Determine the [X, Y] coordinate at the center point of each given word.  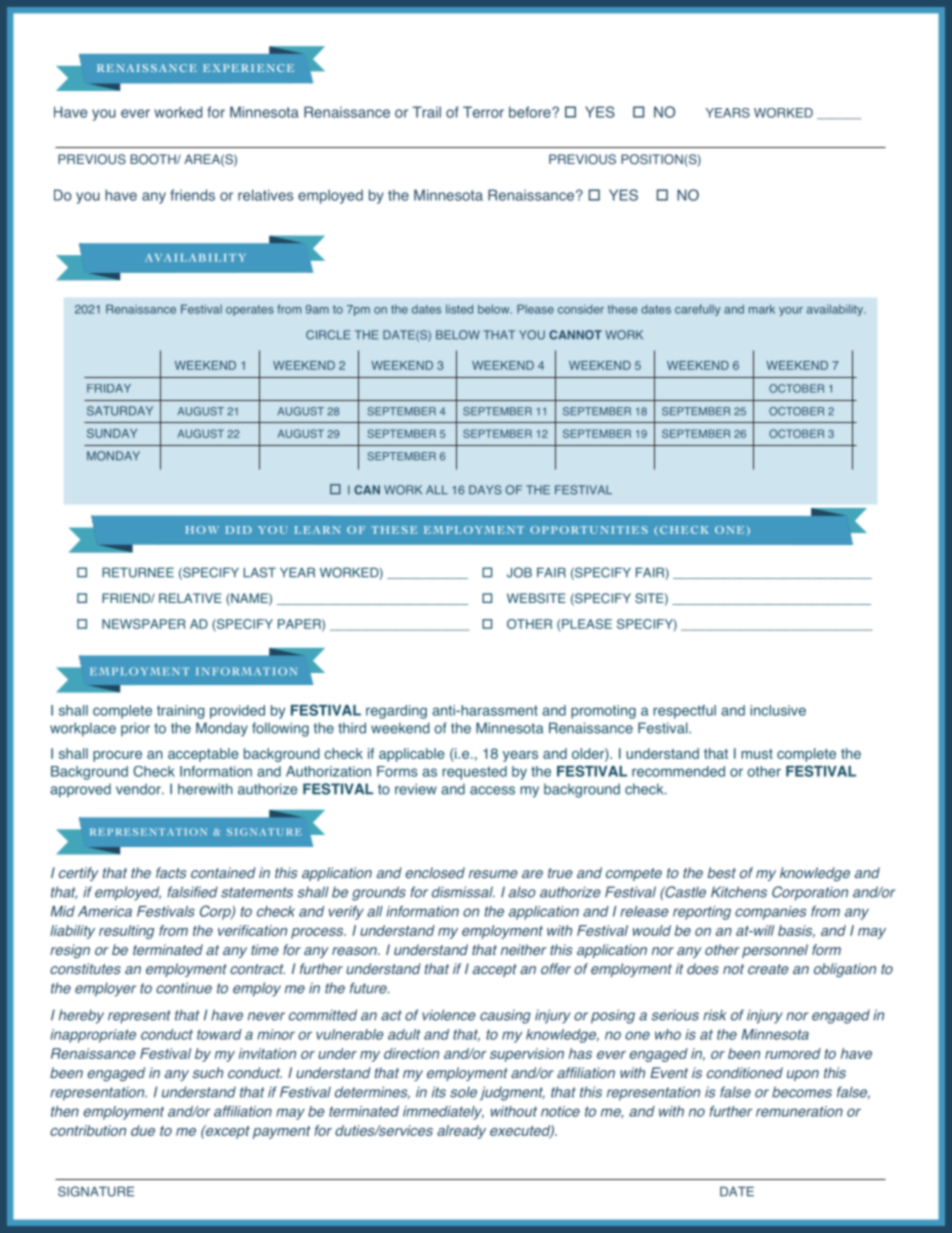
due [143, 1130]
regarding [396, 712]
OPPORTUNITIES [589, 530]
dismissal [463, 892]
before [531, 112]
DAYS [485, 490]
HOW [202, 530]
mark [762, 309]
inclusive [778, 710]
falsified [192, 892]
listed [459, 309]
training [180, 712]
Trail [427, 112]
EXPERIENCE [248, 68]
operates [250, 310]
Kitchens [739, 892]
